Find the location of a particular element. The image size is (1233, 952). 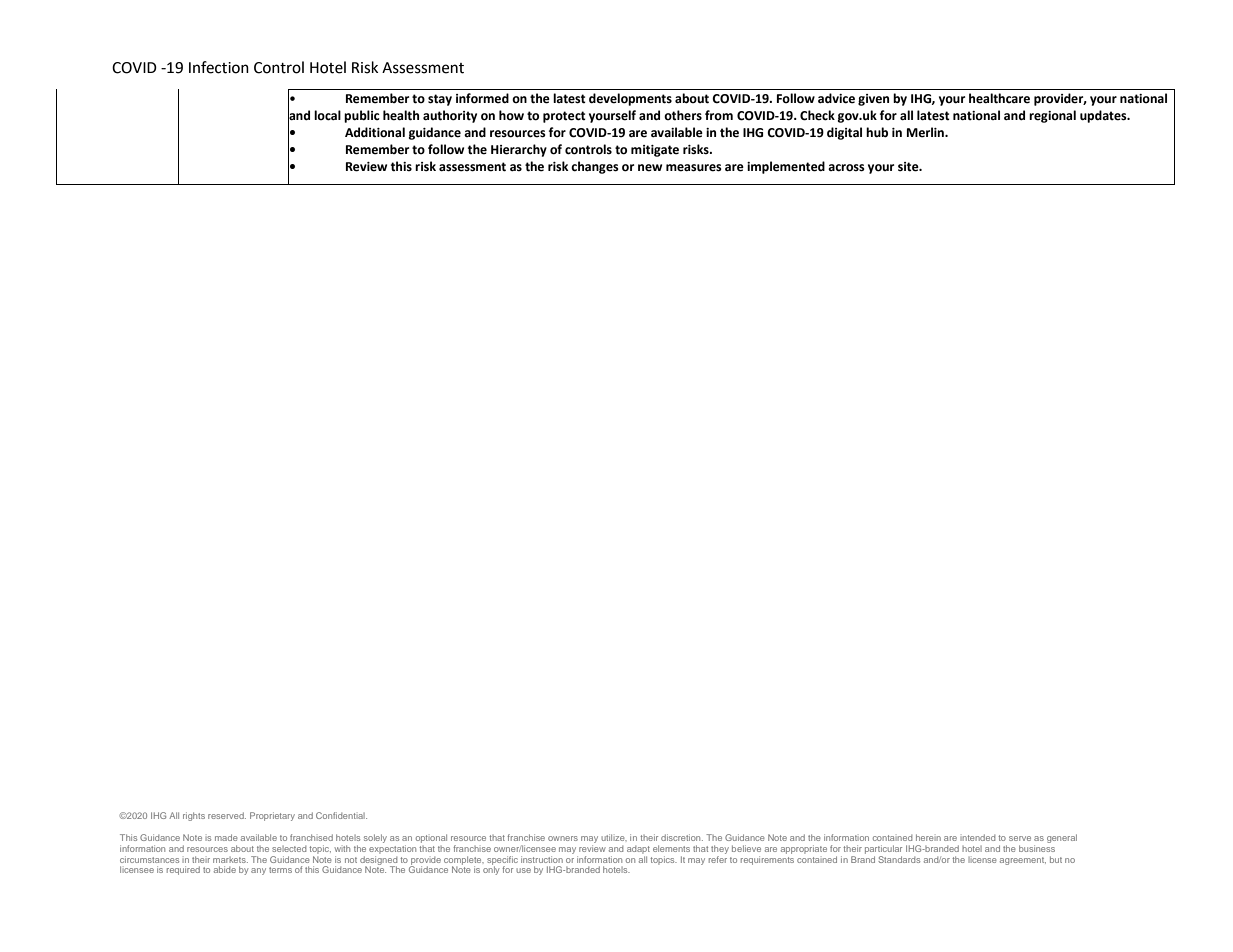

site is located at coordinates (909, 167).
